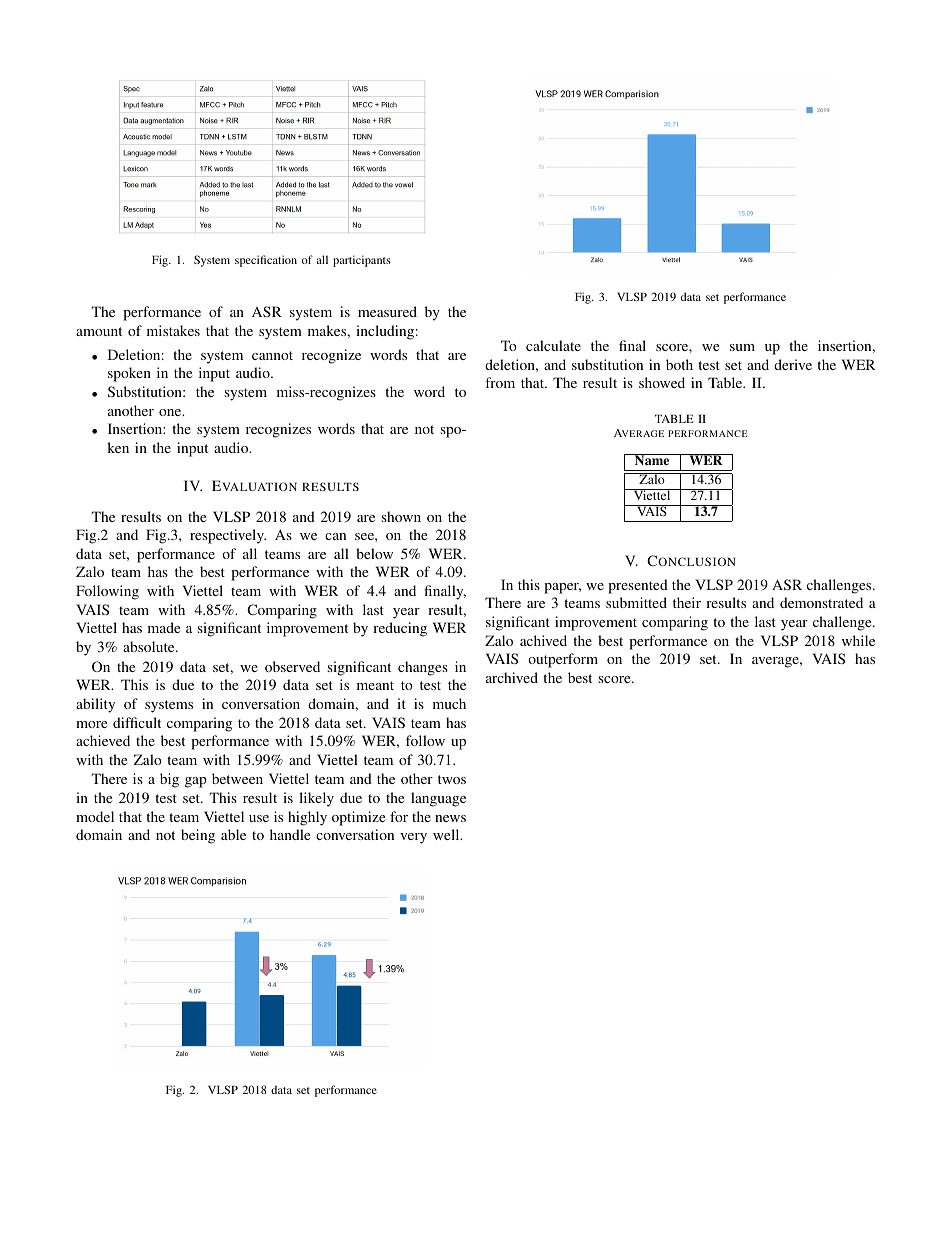 The image size is (952, 1233). Describe the element at coordinates (652, 459) in the screenshot. I see `Name` at that location.
